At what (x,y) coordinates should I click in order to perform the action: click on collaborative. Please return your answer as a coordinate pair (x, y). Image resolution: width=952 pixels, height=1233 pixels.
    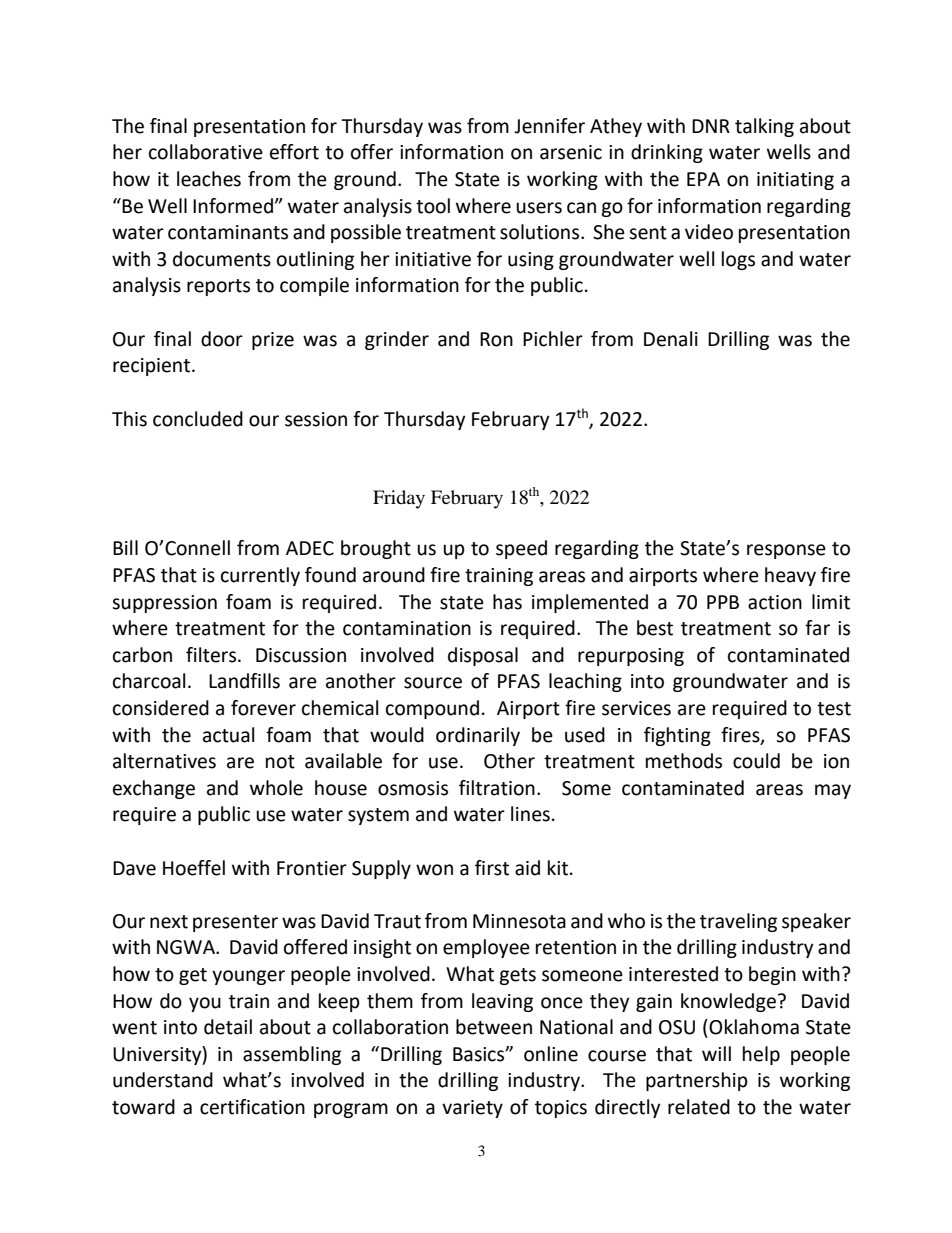
    Looking at the image, I should click on (206, 152).
